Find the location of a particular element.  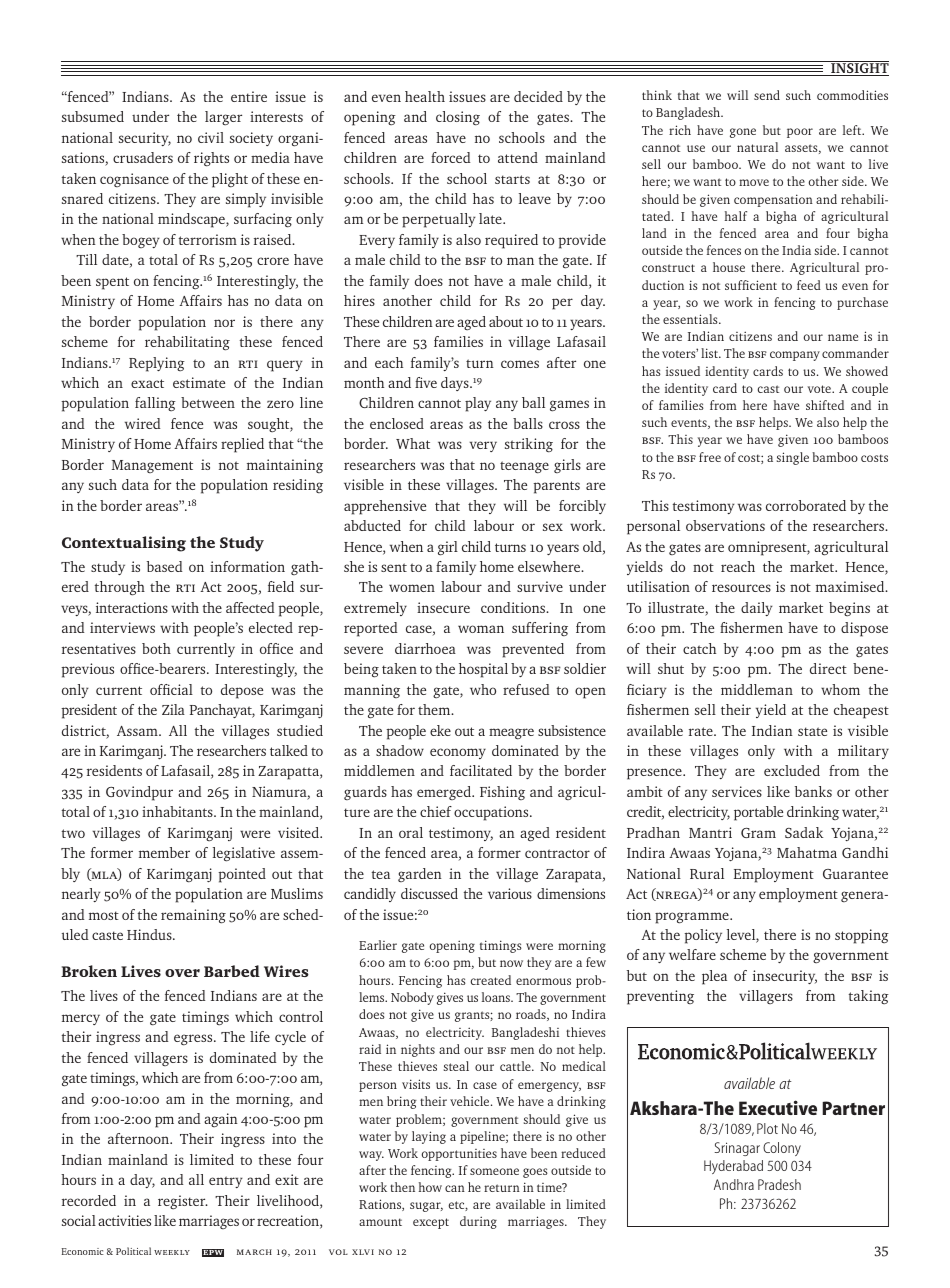

exact is located at coordinates (147, 383).
